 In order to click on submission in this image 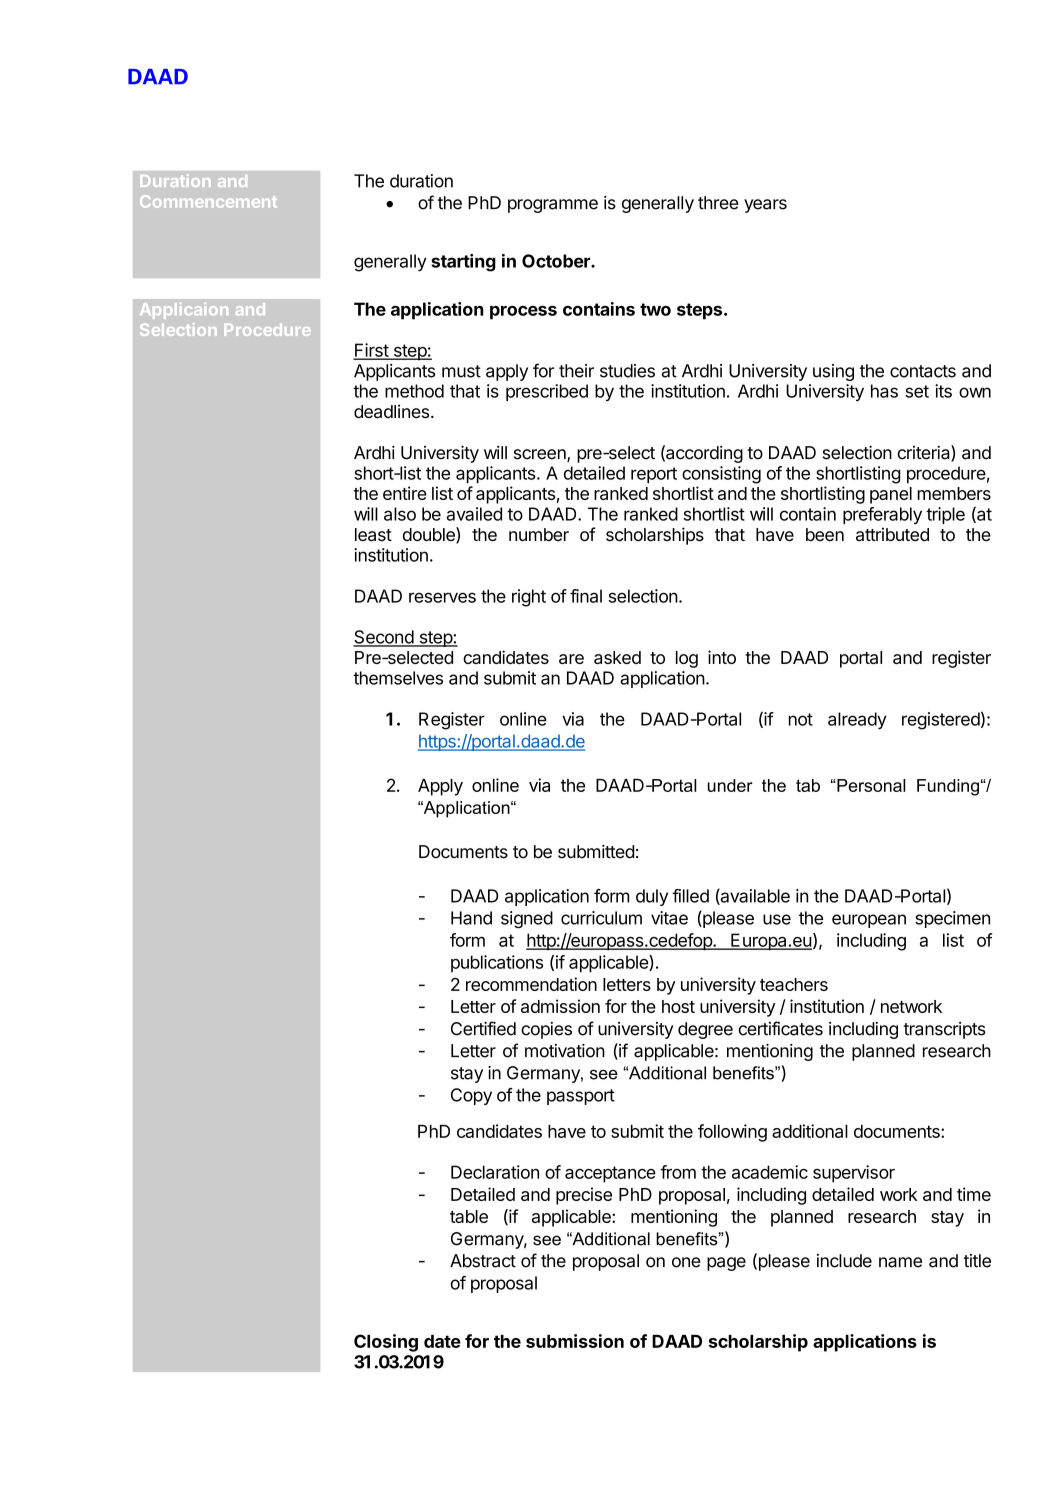, I will do `click(575, 1341)`.
